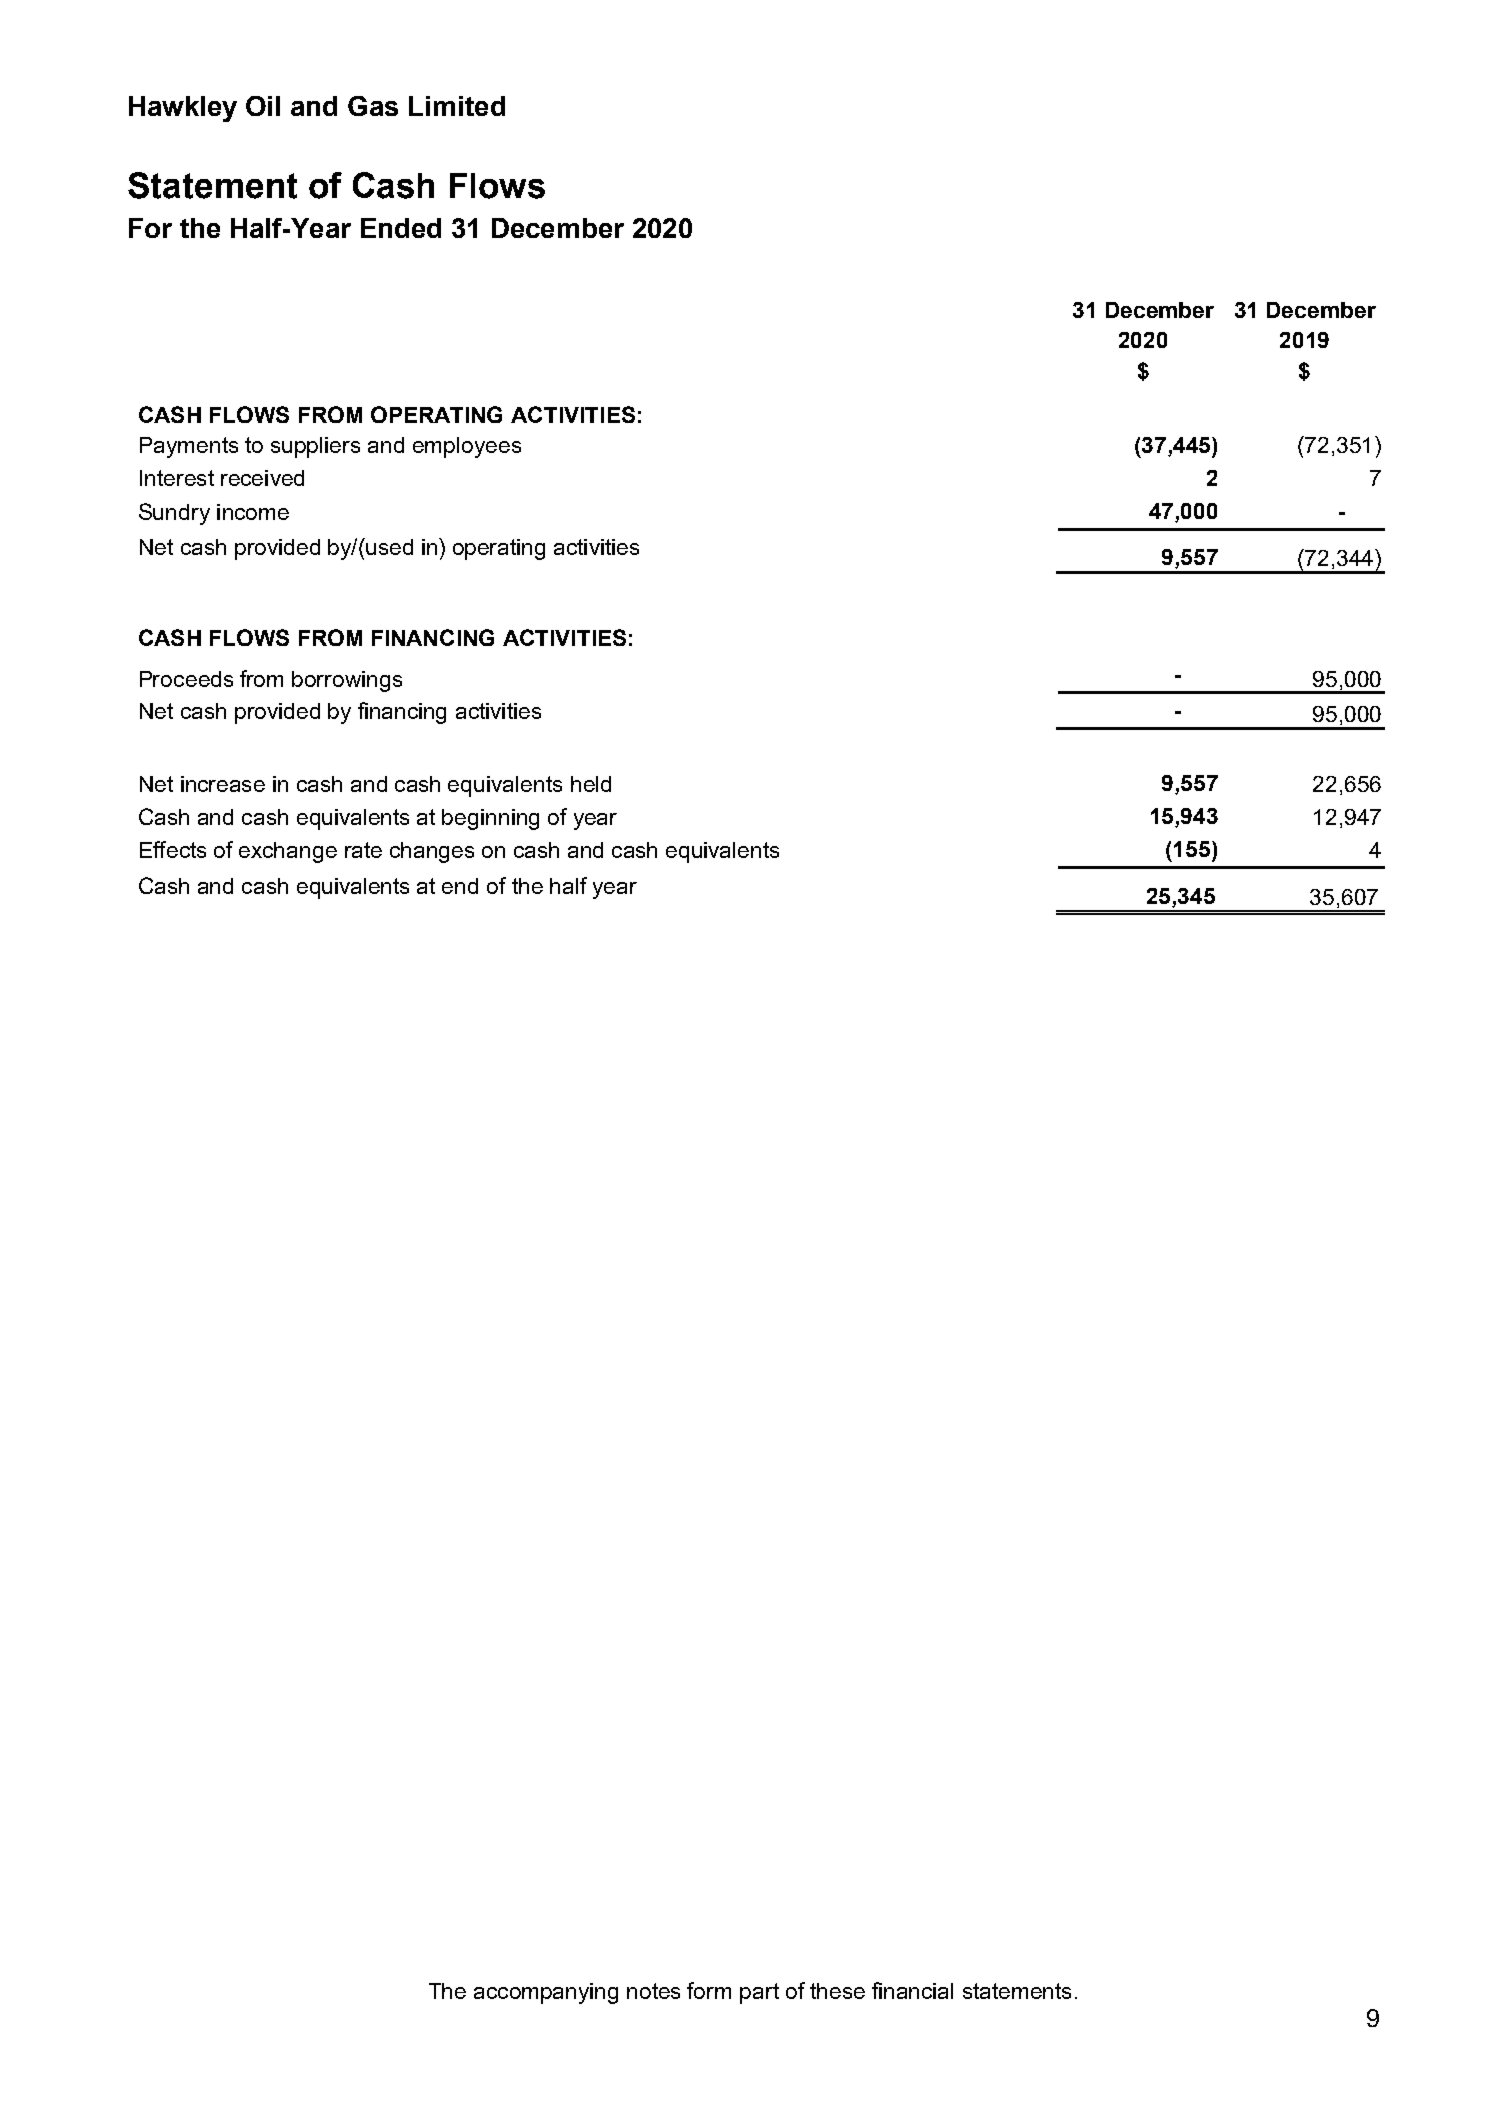 The height and width of the image is (2124, 1507). I want to click on Oil, so click(263, 106).
